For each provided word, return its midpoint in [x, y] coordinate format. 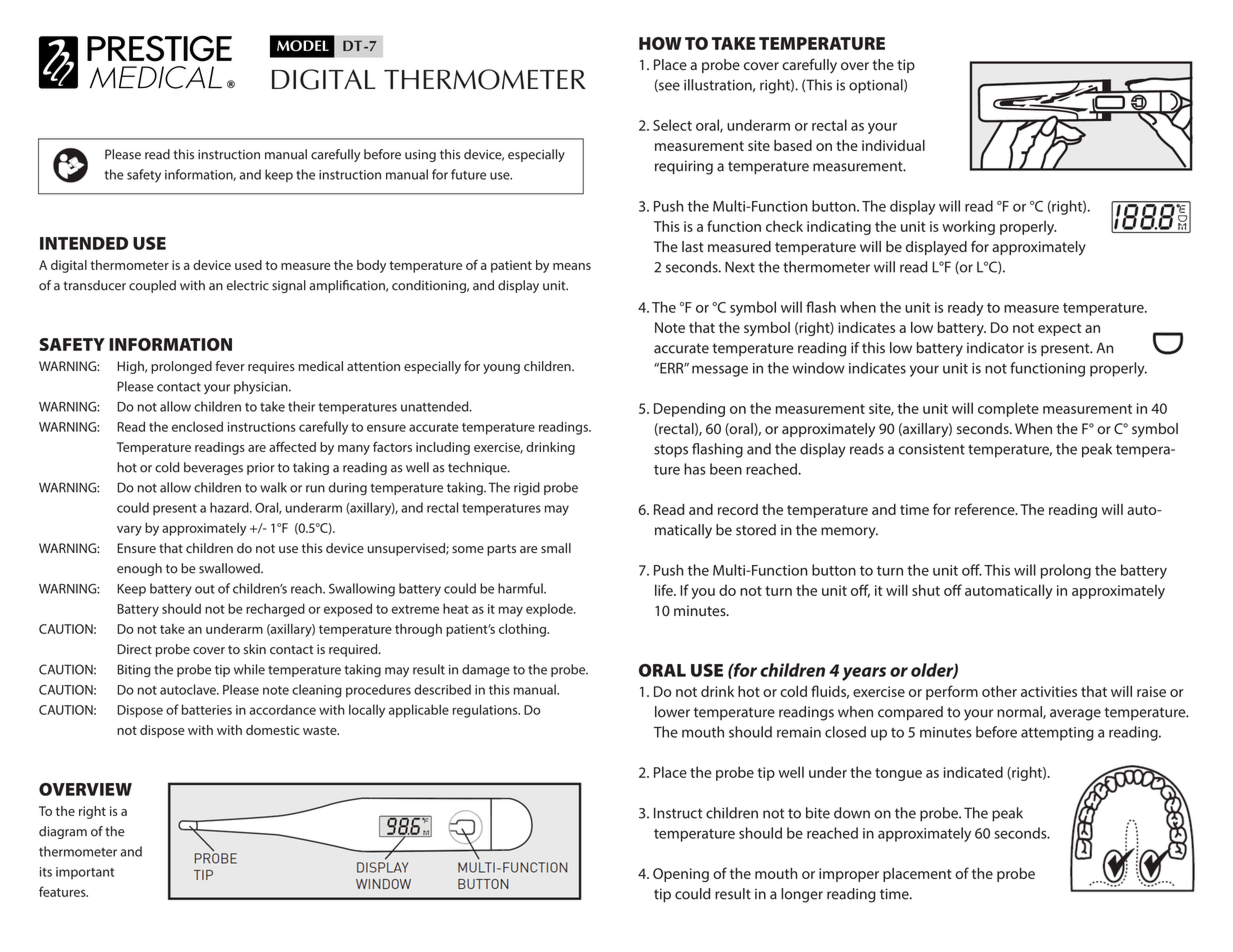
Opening [681, 875]
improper [849, 875]
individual [893, 145]
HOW [660, 43]
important [85, 873]
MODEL [303, 46]
